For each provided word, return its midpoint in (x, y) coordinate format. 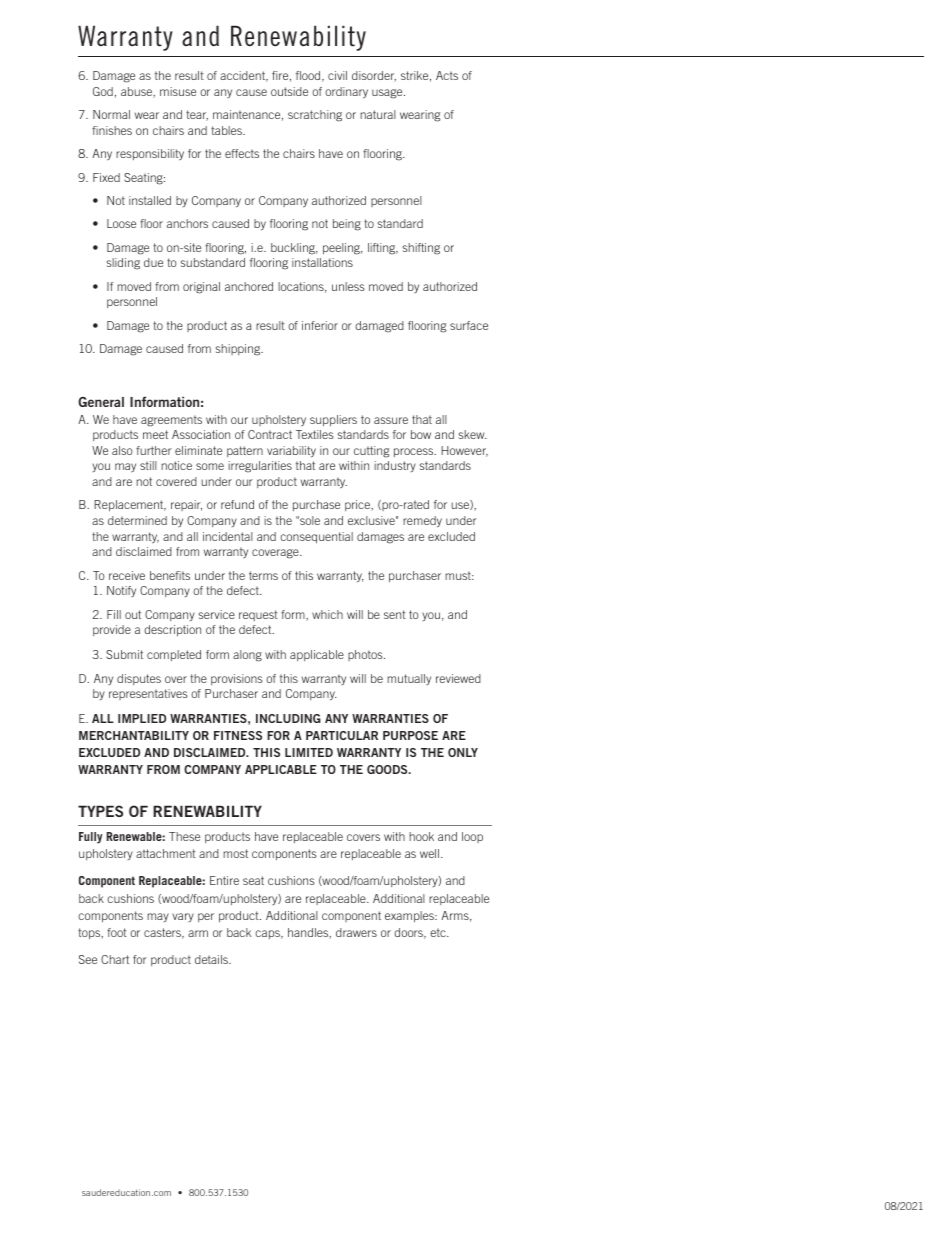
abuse (138, 92)
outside (289, 91)
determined (137, 520)
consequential (316, 537)
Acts (447, 75)
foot (117, 932)
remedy (422, 521)
